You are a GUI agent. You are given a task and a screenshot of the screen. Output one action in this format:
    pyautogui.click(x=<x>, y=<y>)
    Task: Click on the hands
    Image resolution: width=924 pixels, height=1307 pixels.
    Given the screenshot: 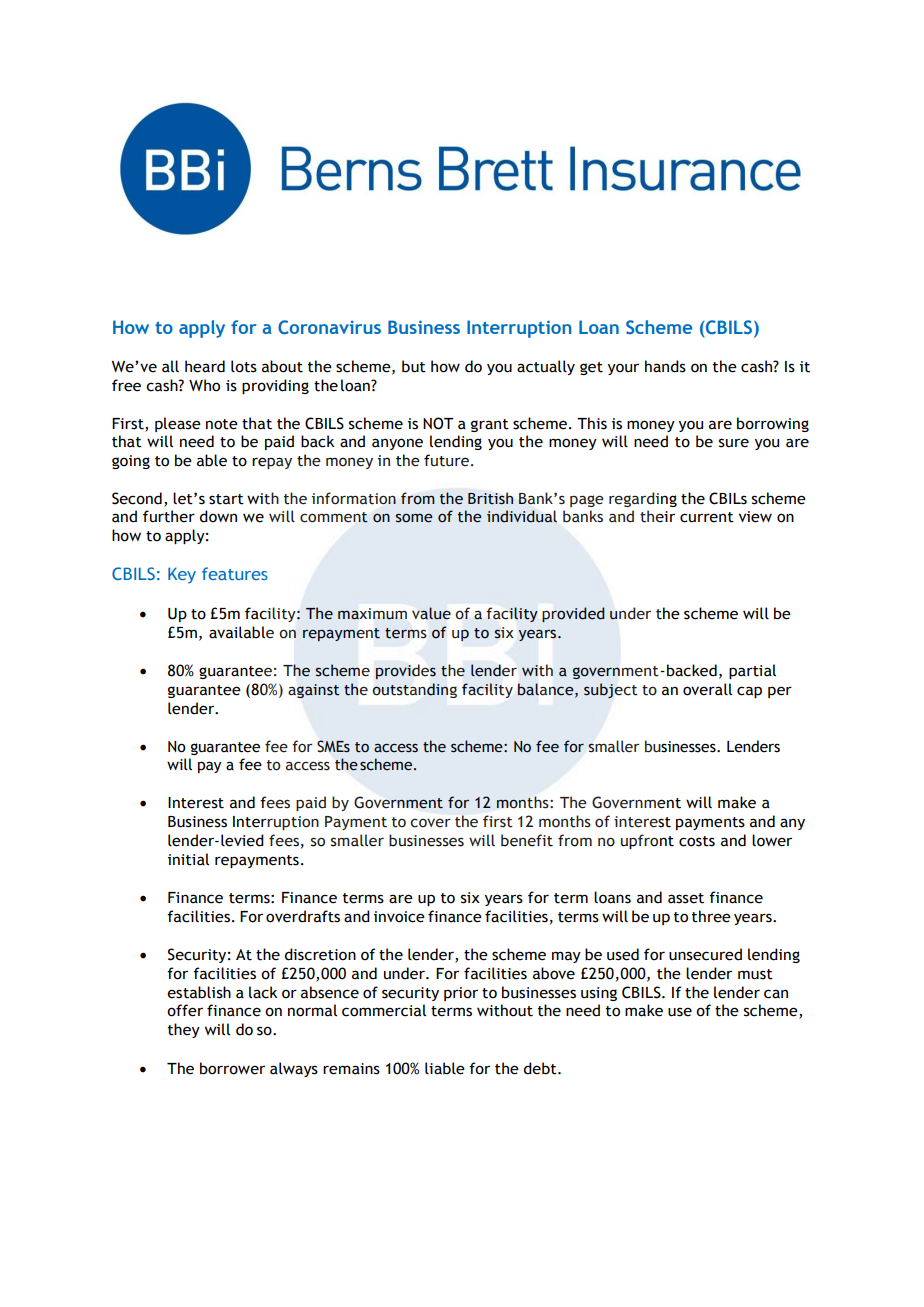 What is the action you would take?
    pyautogui.click(x=665, y=366)
